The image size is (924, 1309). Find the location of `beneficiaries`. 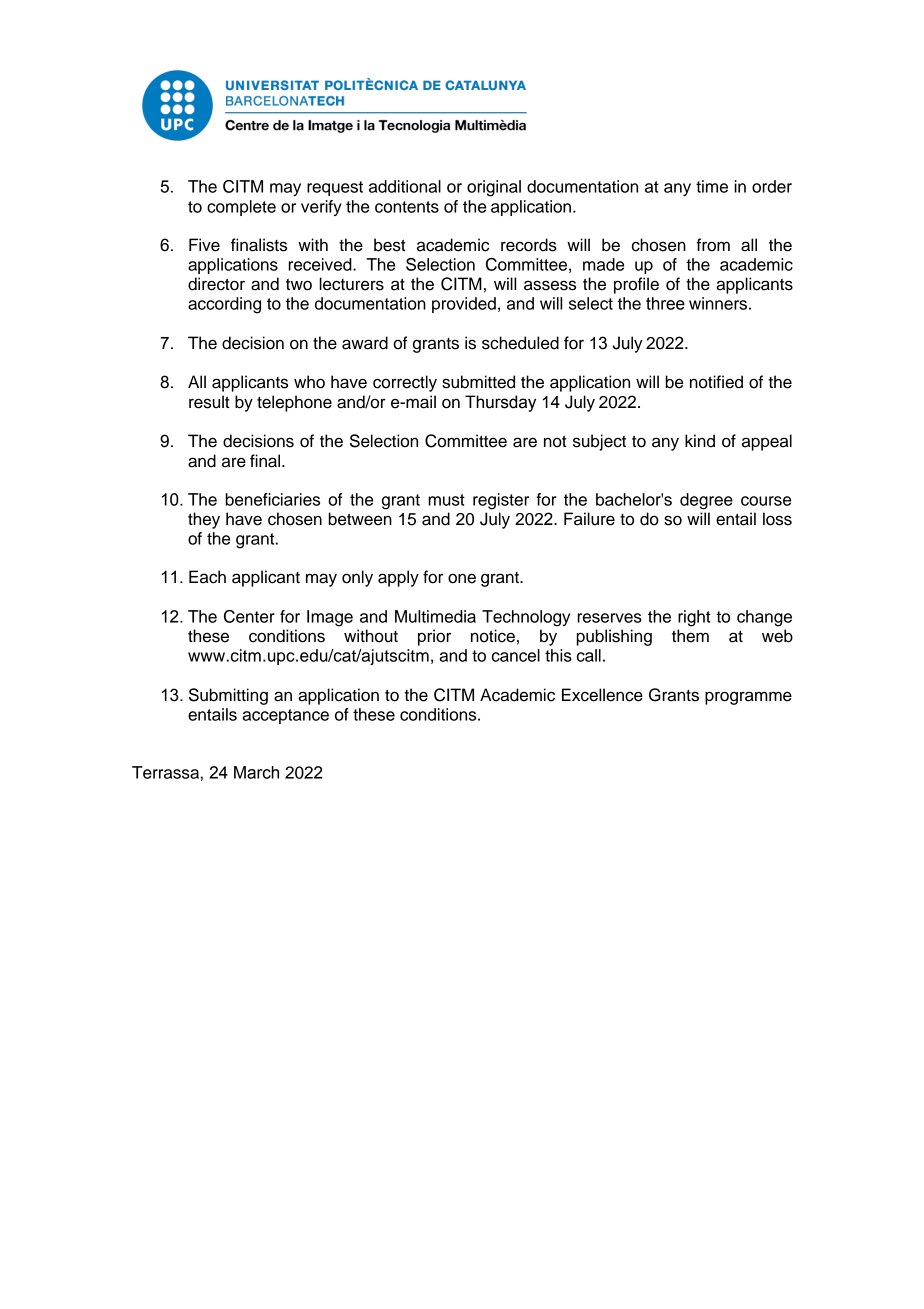

beneficiaries is located at coordinates (273, 499).
